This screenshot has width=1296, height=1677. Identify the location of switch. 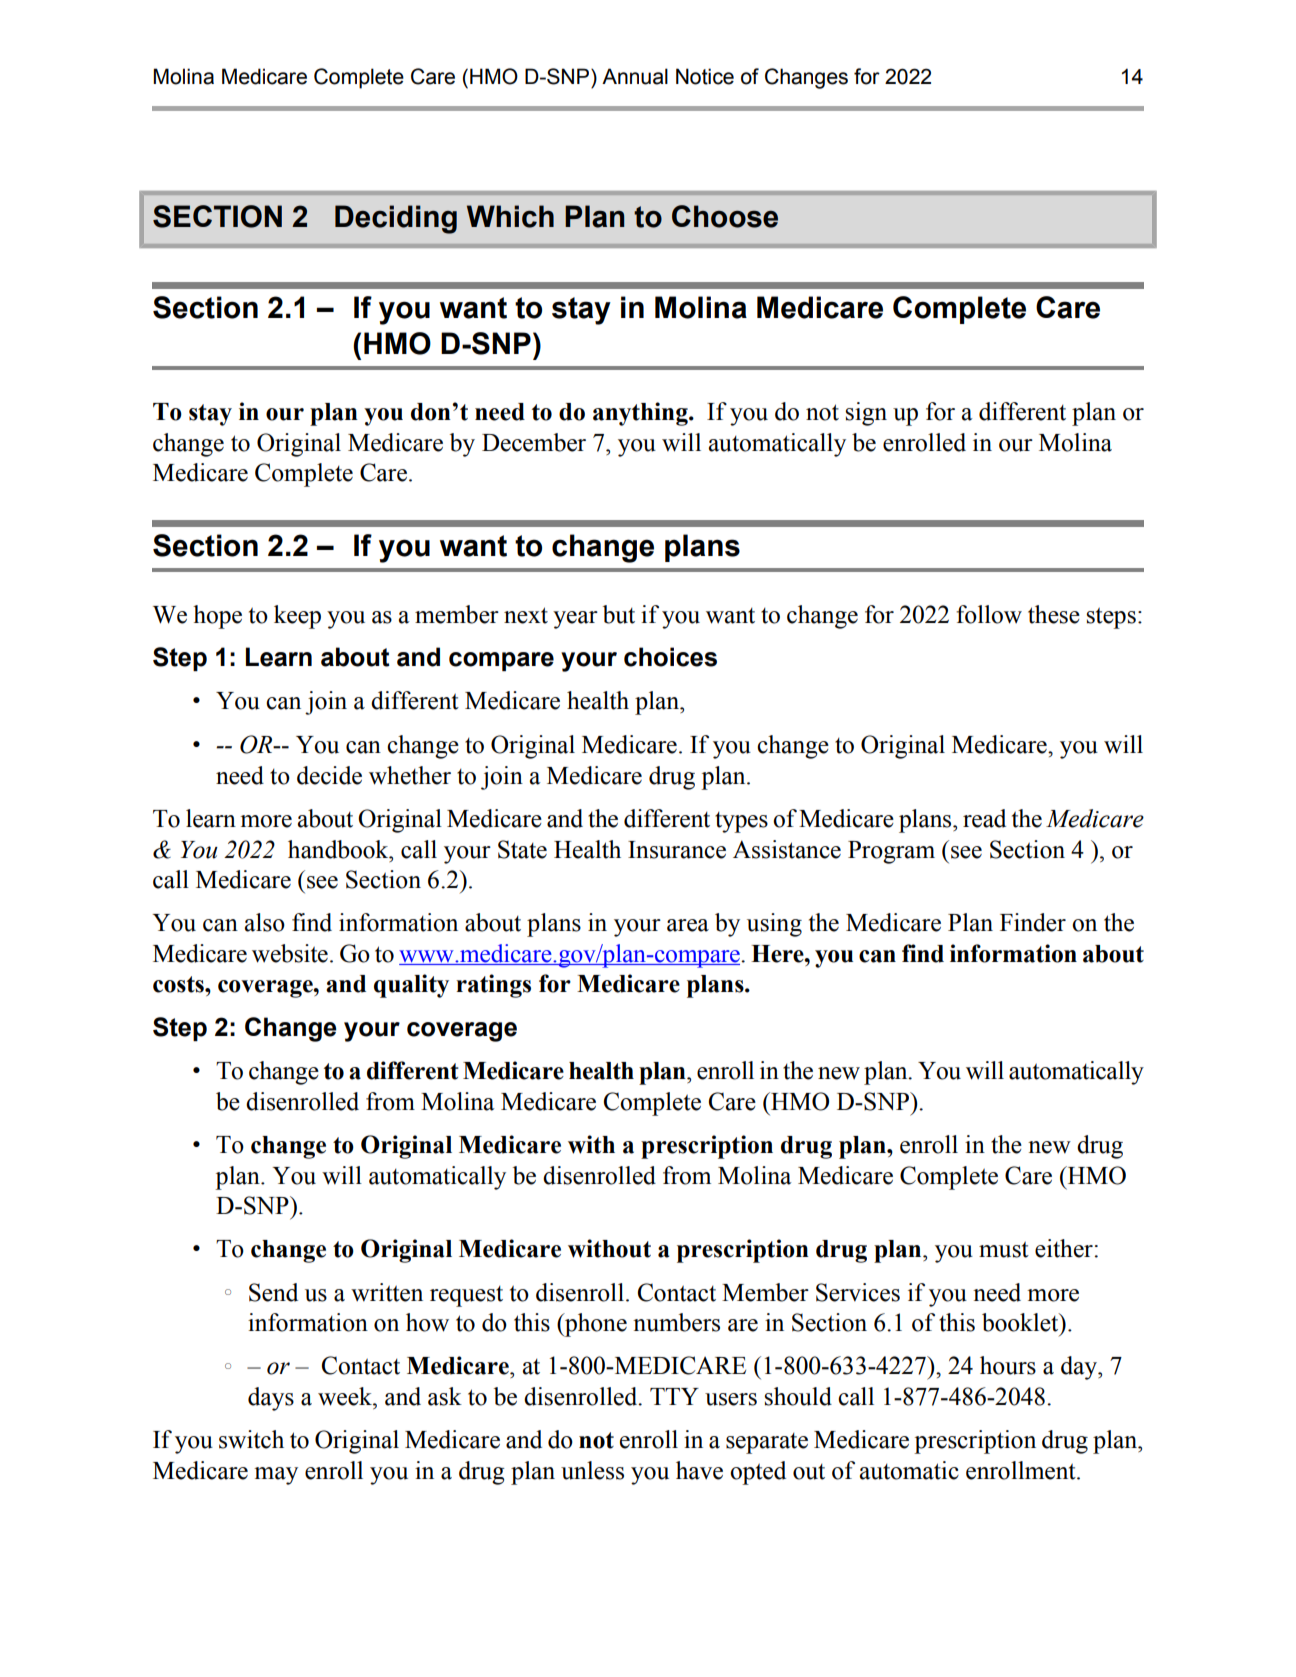
(251, 1439).
